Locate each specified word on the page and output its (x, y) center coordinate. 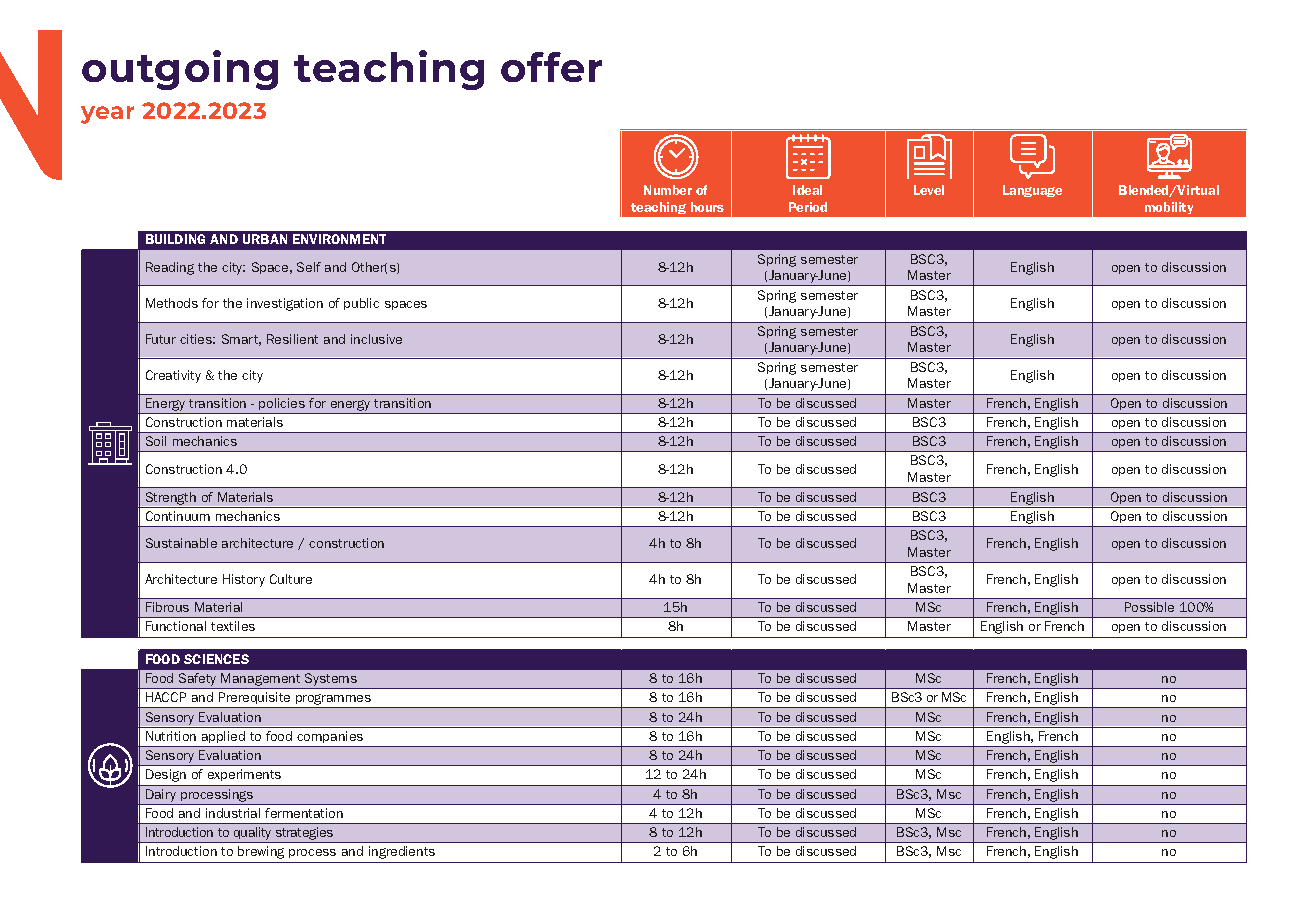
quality (253, 835)
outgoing (180, 70)
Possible (1149, 607)
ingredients (402, 852)
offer (551, 67)
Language (1032, 191)
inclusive (376, 339)
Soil (156, 441)
